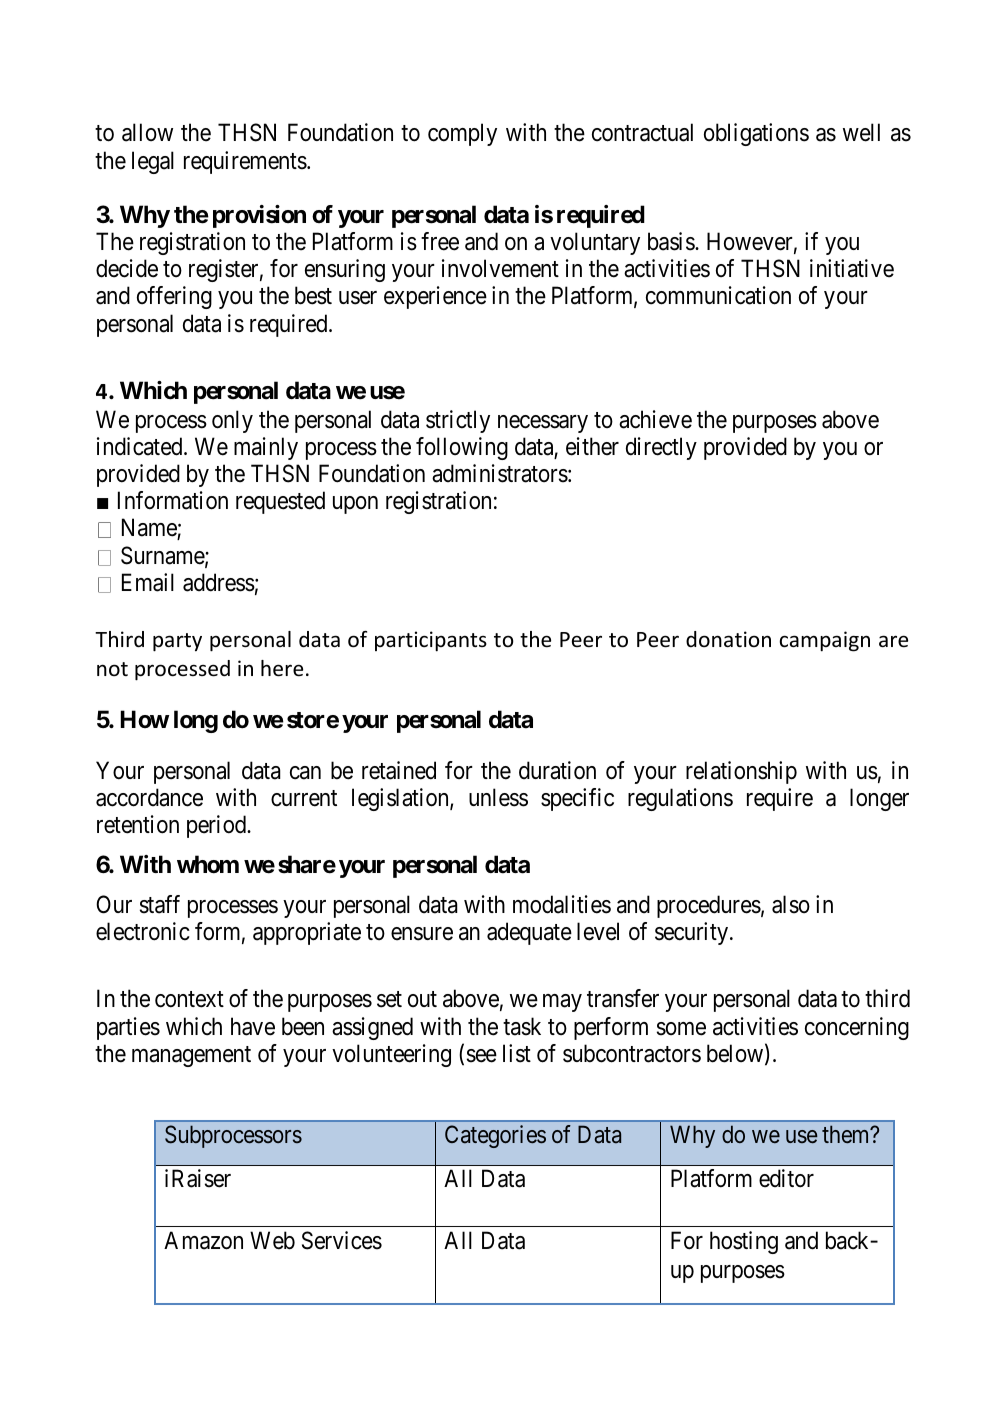 The width and height of the screenshot is (1006, 1422). Describe the element at coordinates (661, 448) in the screenshot. I see `directly` at that location.
